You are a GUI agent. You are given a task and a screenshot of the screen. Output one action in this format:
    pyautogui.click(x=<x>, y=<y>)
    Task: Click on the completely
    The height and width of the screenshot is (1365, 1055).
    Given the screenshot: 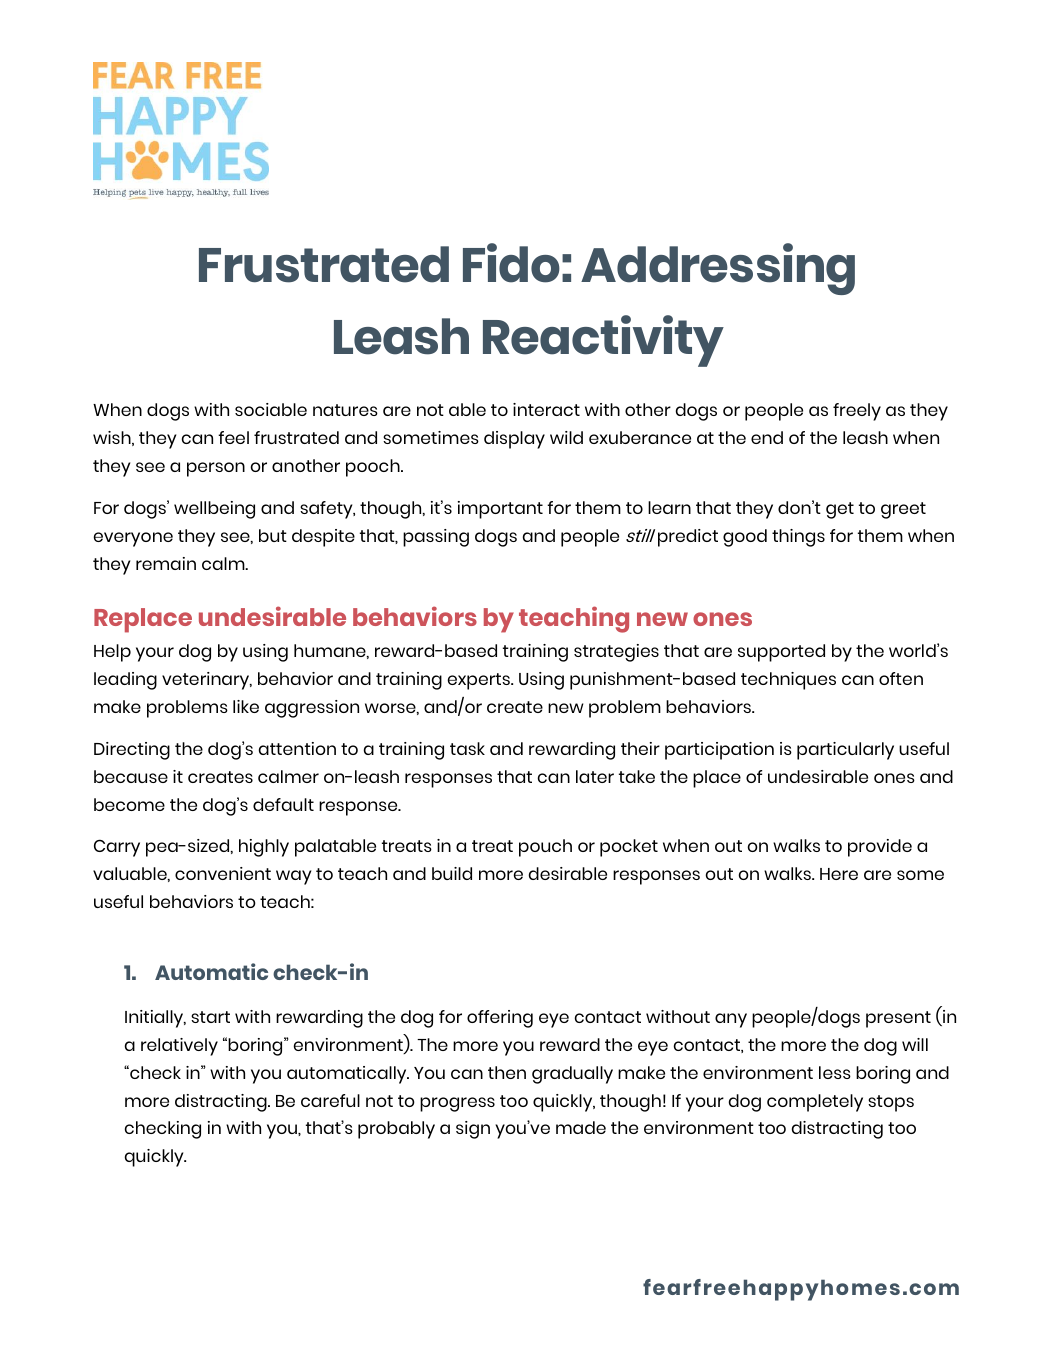 What is the action you would take?
    pyautogui.click(x=815, y=1103)
